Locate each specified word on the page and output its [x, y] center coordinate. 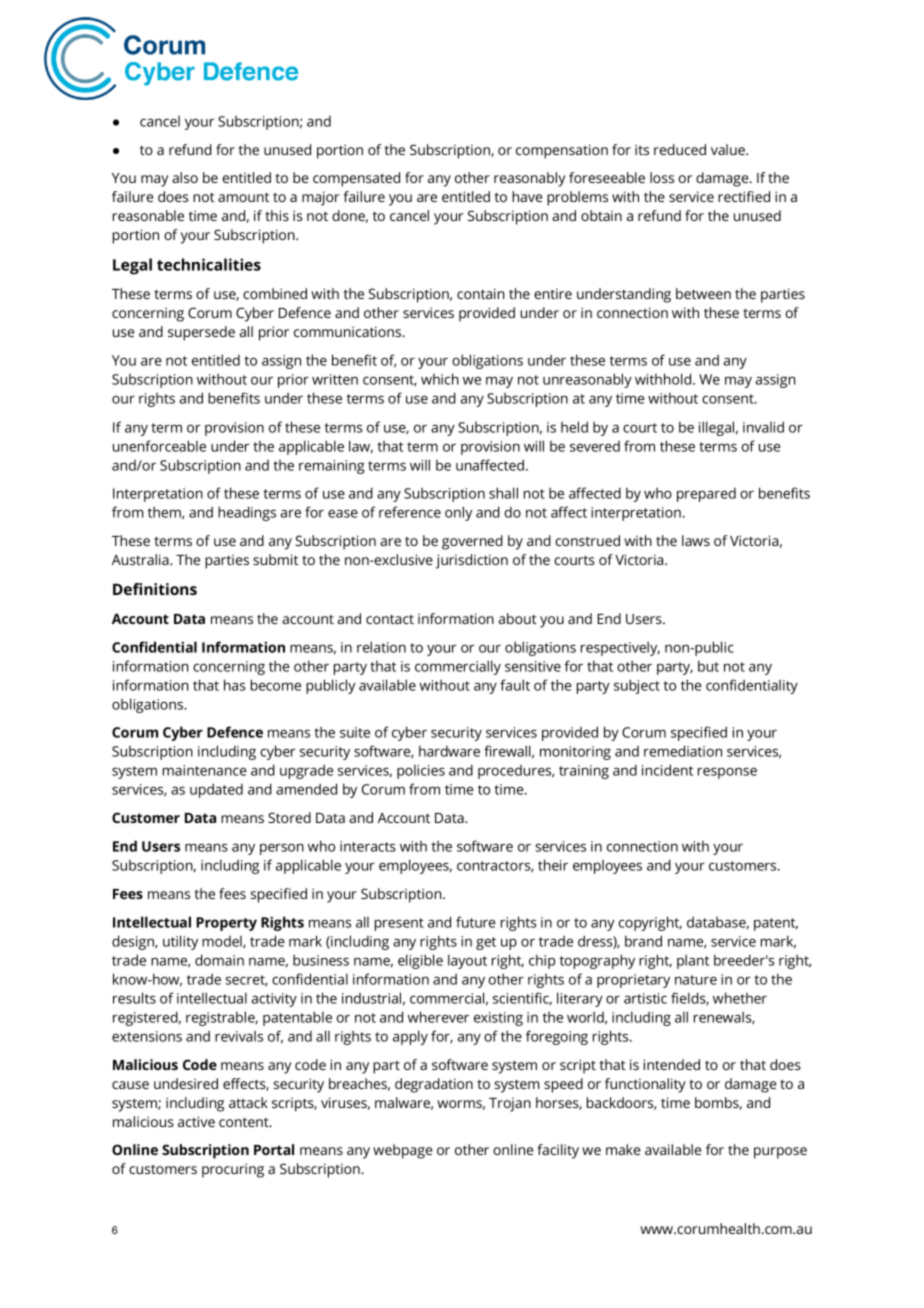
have [527, 196]
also [185, 177]
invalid [763, 427]
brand [643, 941]
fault [515, 685]
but [708, 666]
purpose [780, 1153]
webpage [402, 1151]
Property [226, 924]
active [196, 1121]
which [440, 379]
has [235, 685]
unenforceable [159, 446]
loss [662, 177]
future [475, 922]
